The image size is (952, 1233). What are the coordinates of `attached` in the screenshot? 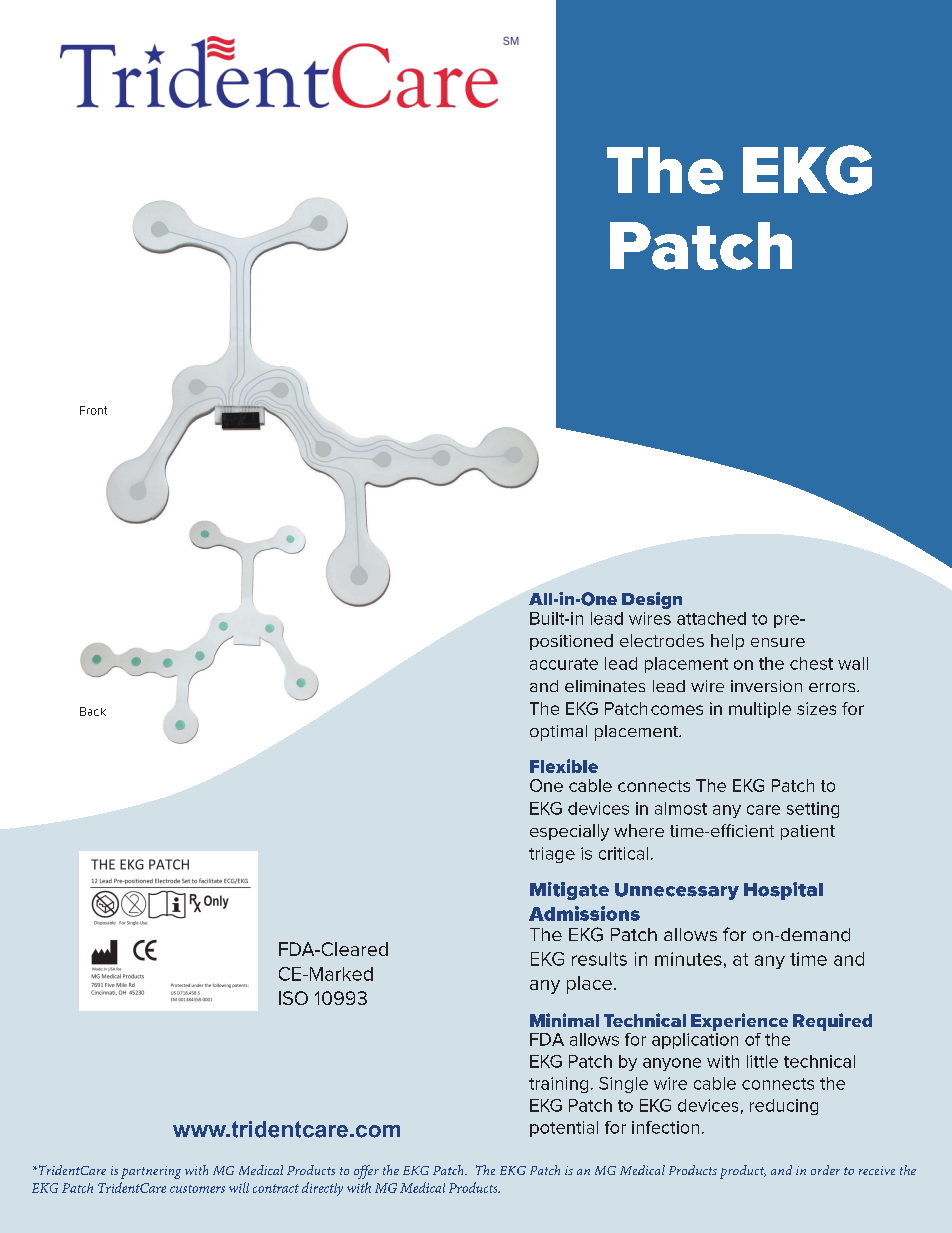 It's located at (711, 618).
